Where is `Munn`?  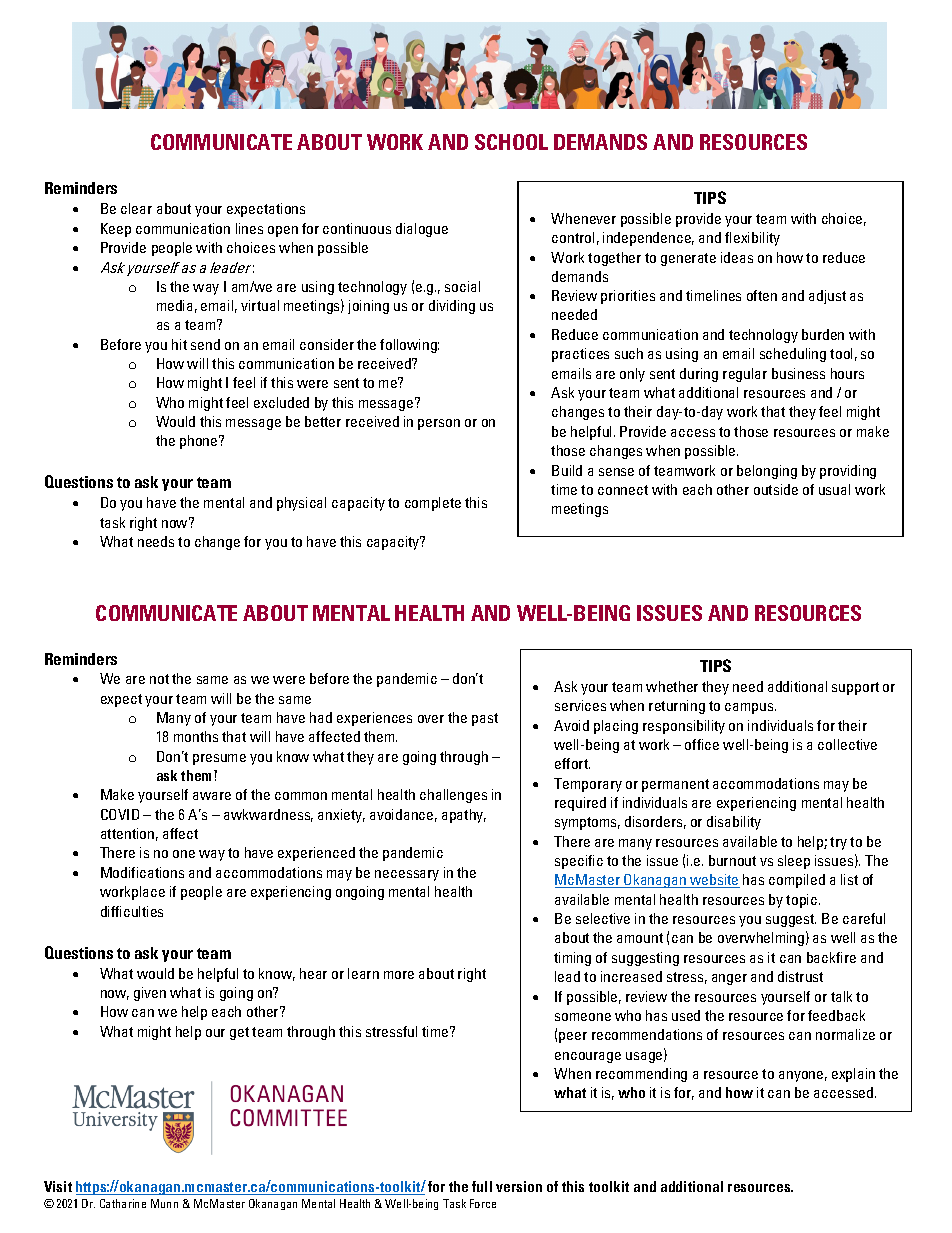
Munn is located at coordinates (164, 1203).
